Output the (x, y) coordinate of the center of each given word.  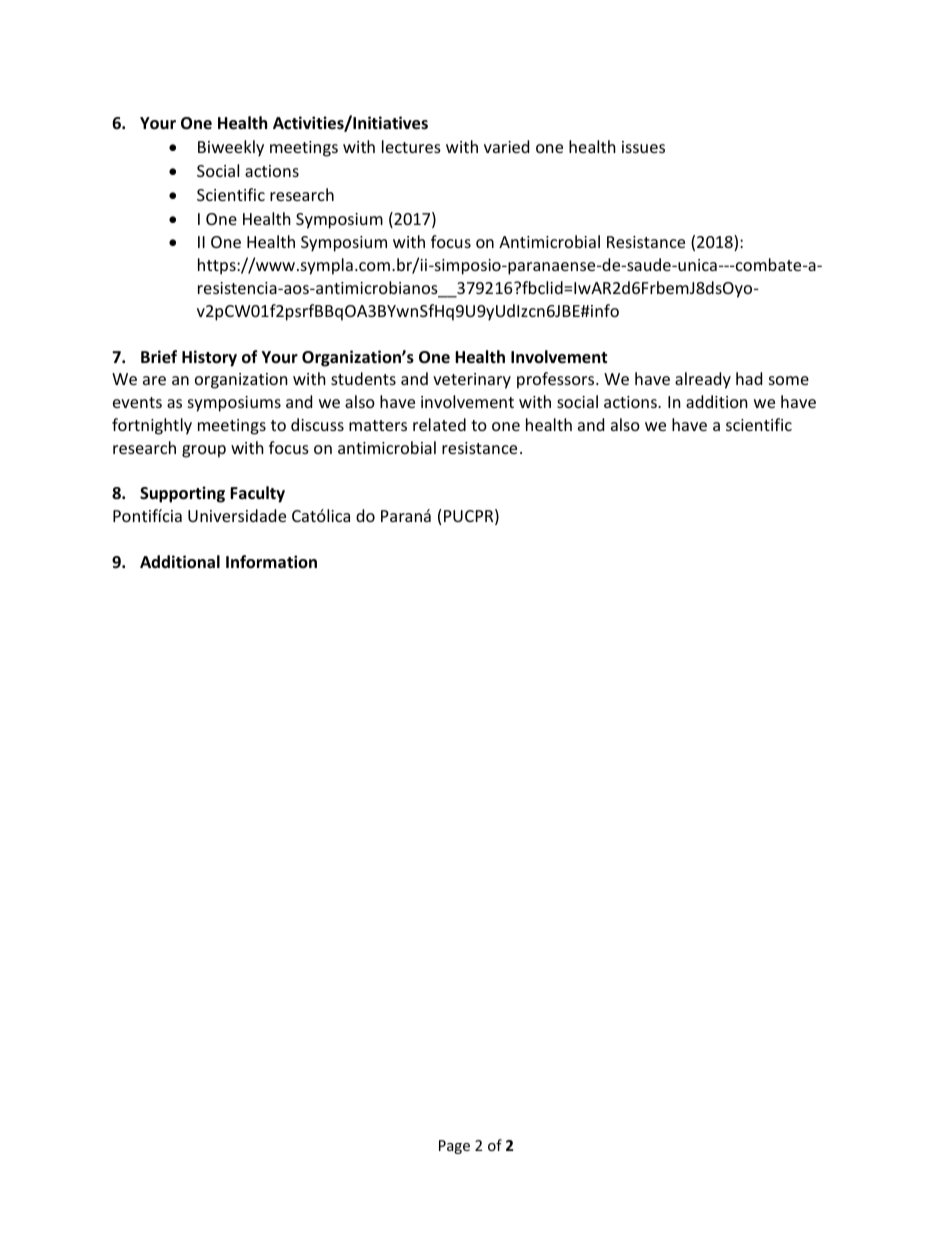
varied (506, 146)
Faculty (257, 494)
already (703, 380)
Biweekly (231, 148)
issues (643, 147)
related (439, 424)
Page (454, 1147)
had (749, 378)
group (204, 451)
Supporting (182, 494)
